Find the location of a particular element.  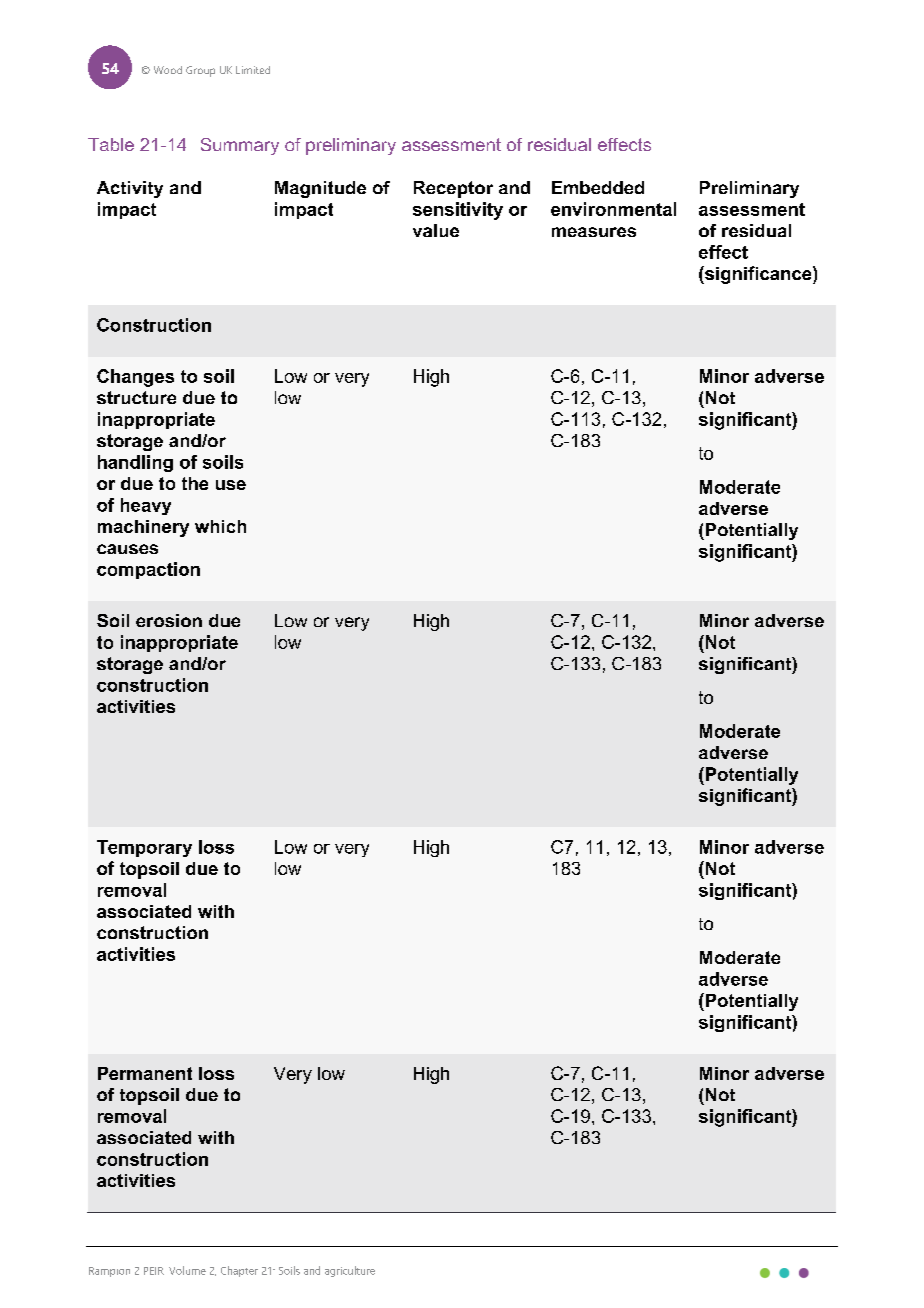

which is located at coordinates (220, 526).
